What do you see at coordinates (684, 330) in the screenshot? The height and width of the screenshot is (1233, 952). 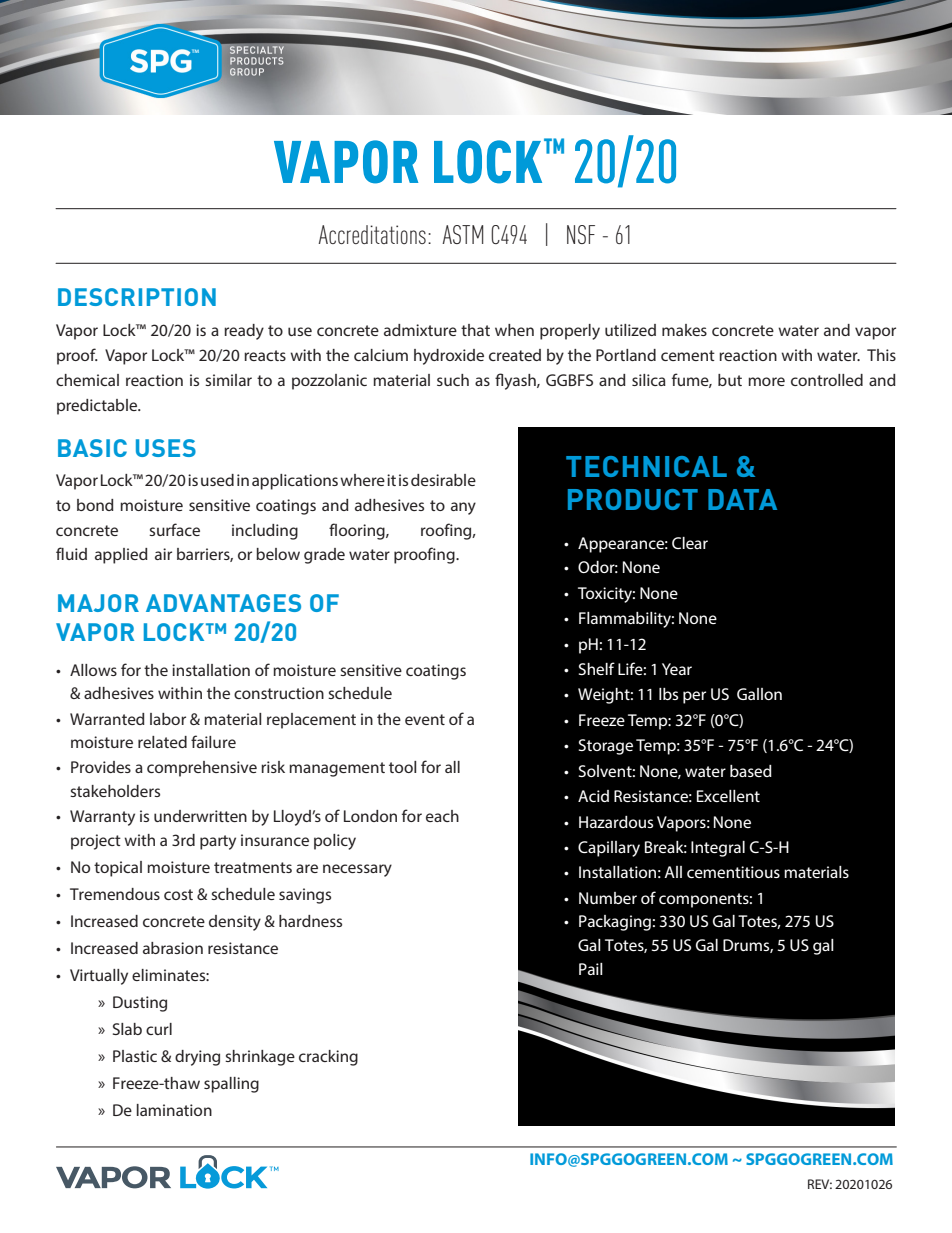 I see `makes` at bounding box center [684, 330].
